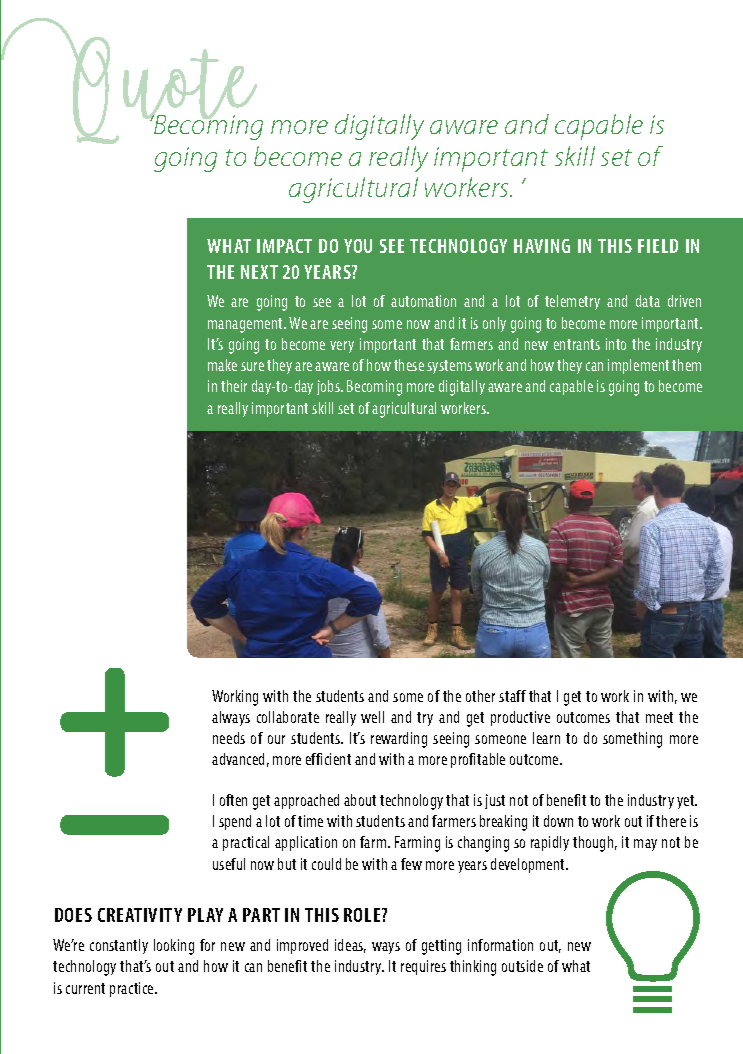  Describe the element at coordinates (659, 717) in the image. I see `meet` at that location.
